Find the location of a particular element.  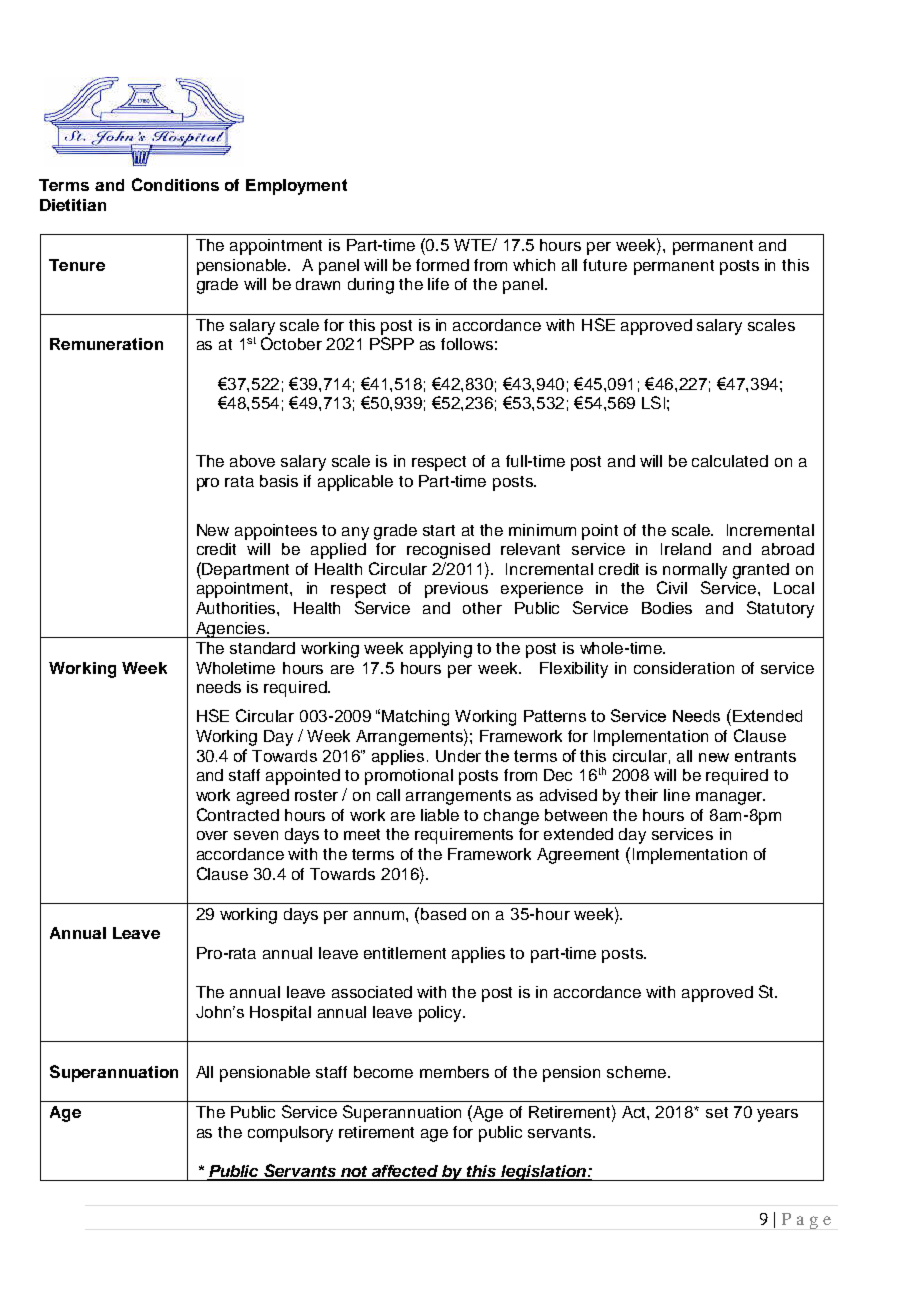

applying is located at coordinates (441, 650).
